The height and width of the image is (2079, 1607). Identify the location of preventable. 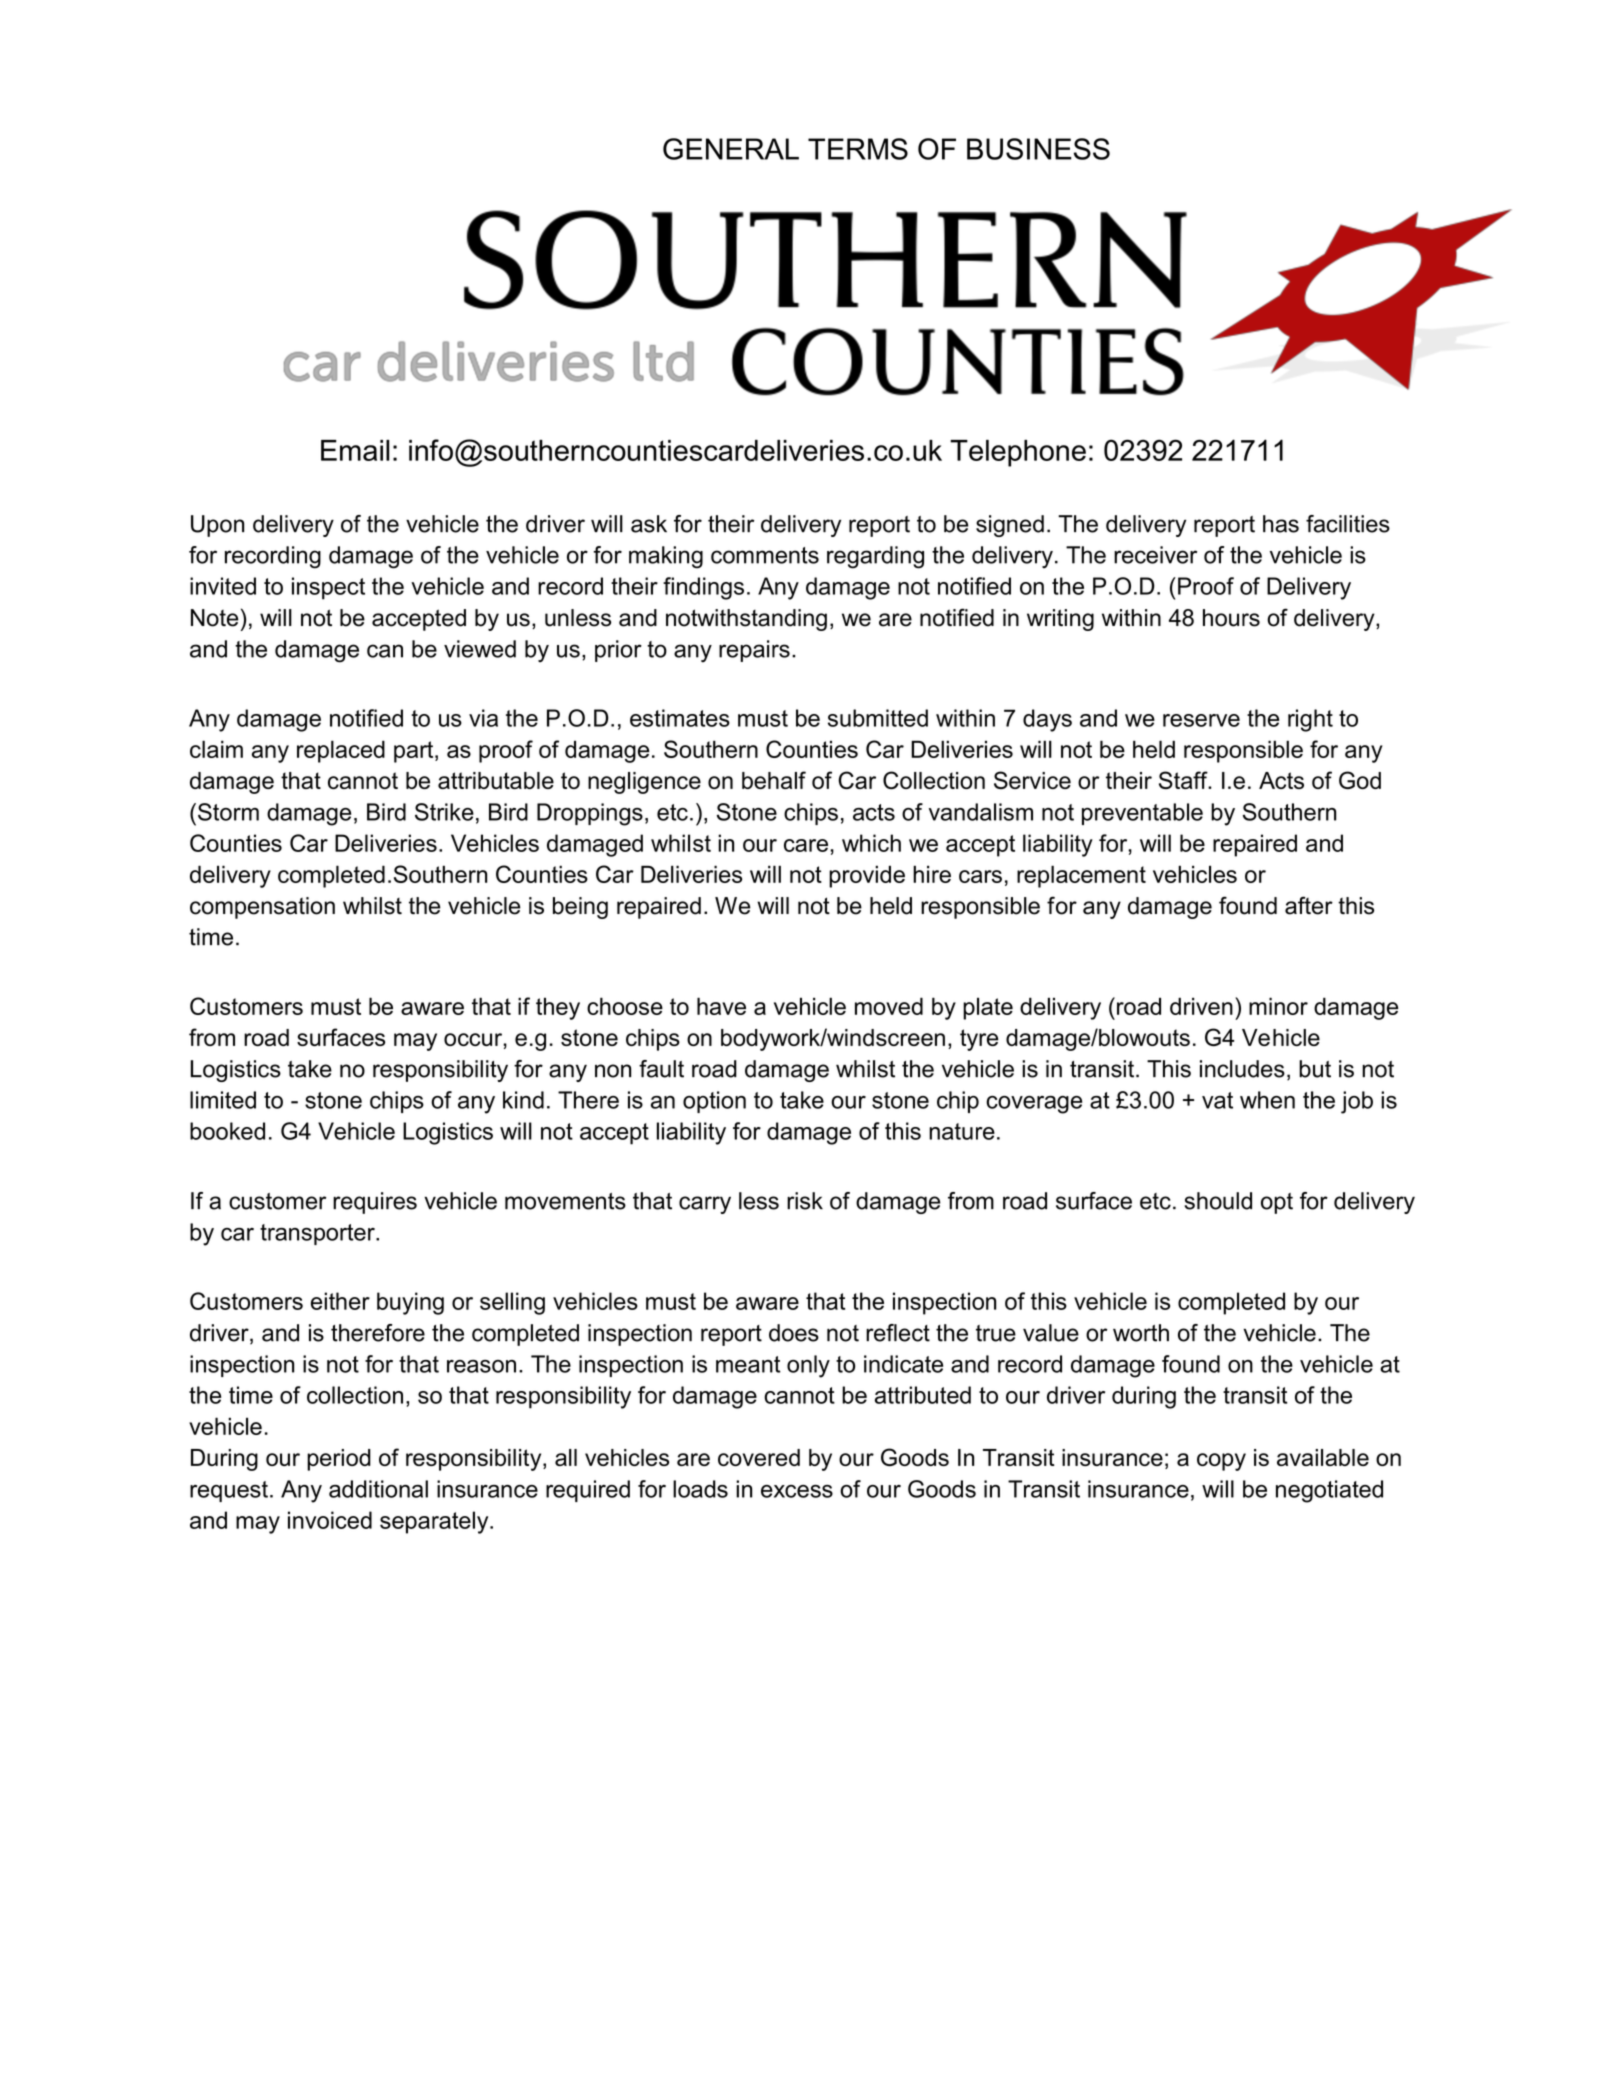
(1142, 814).
